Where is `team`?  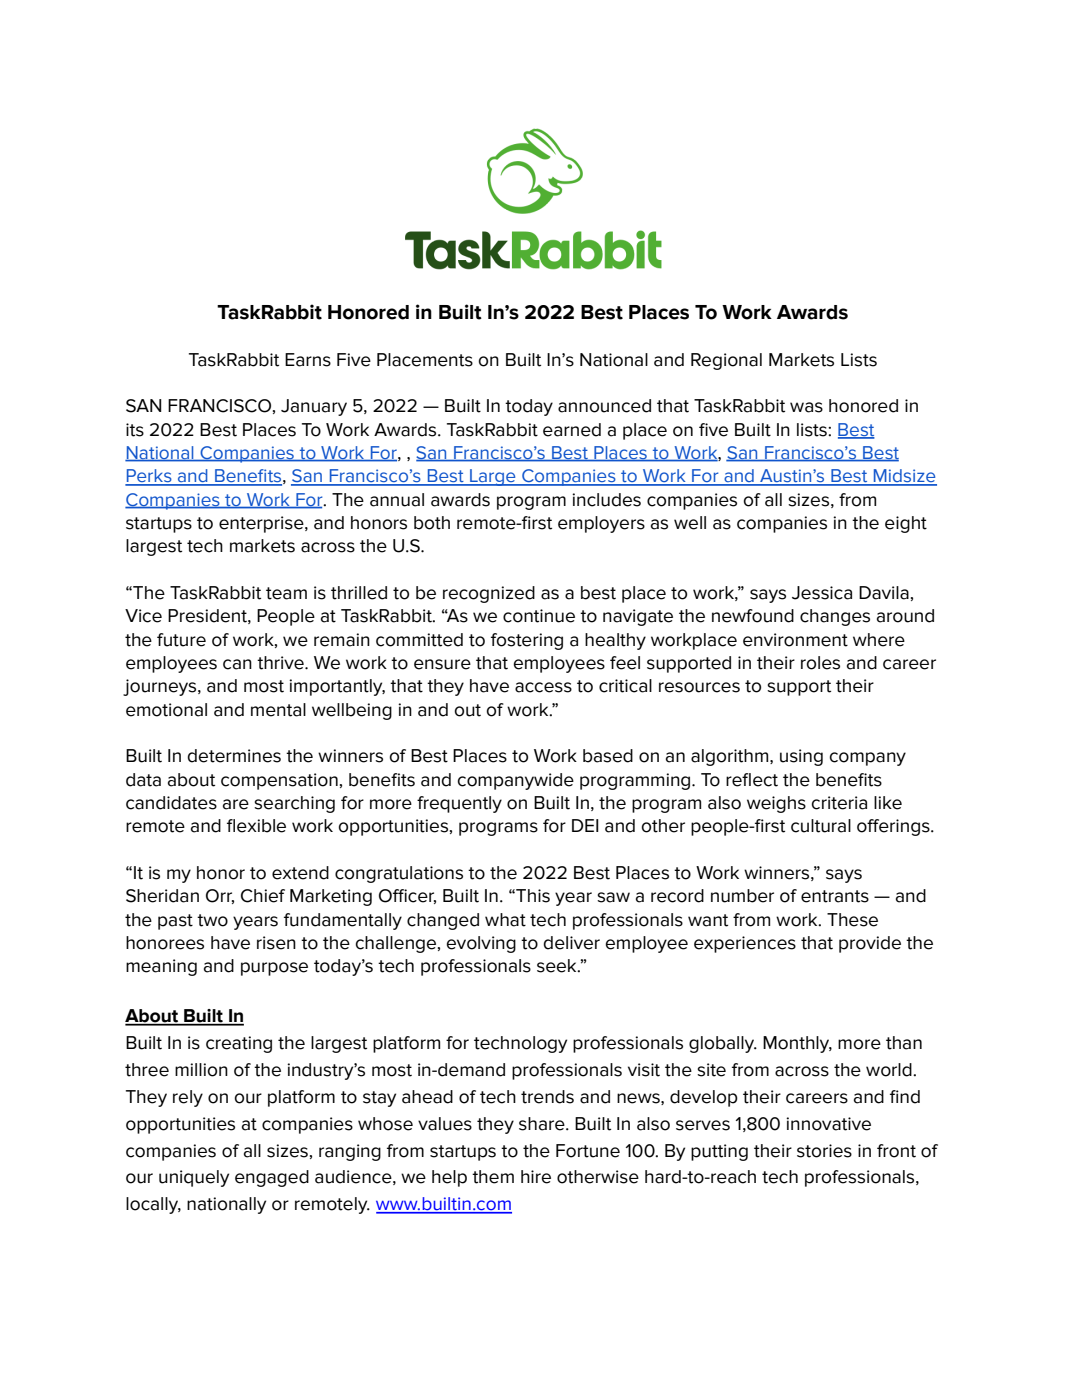 team is located at coordinates (286, 593).
